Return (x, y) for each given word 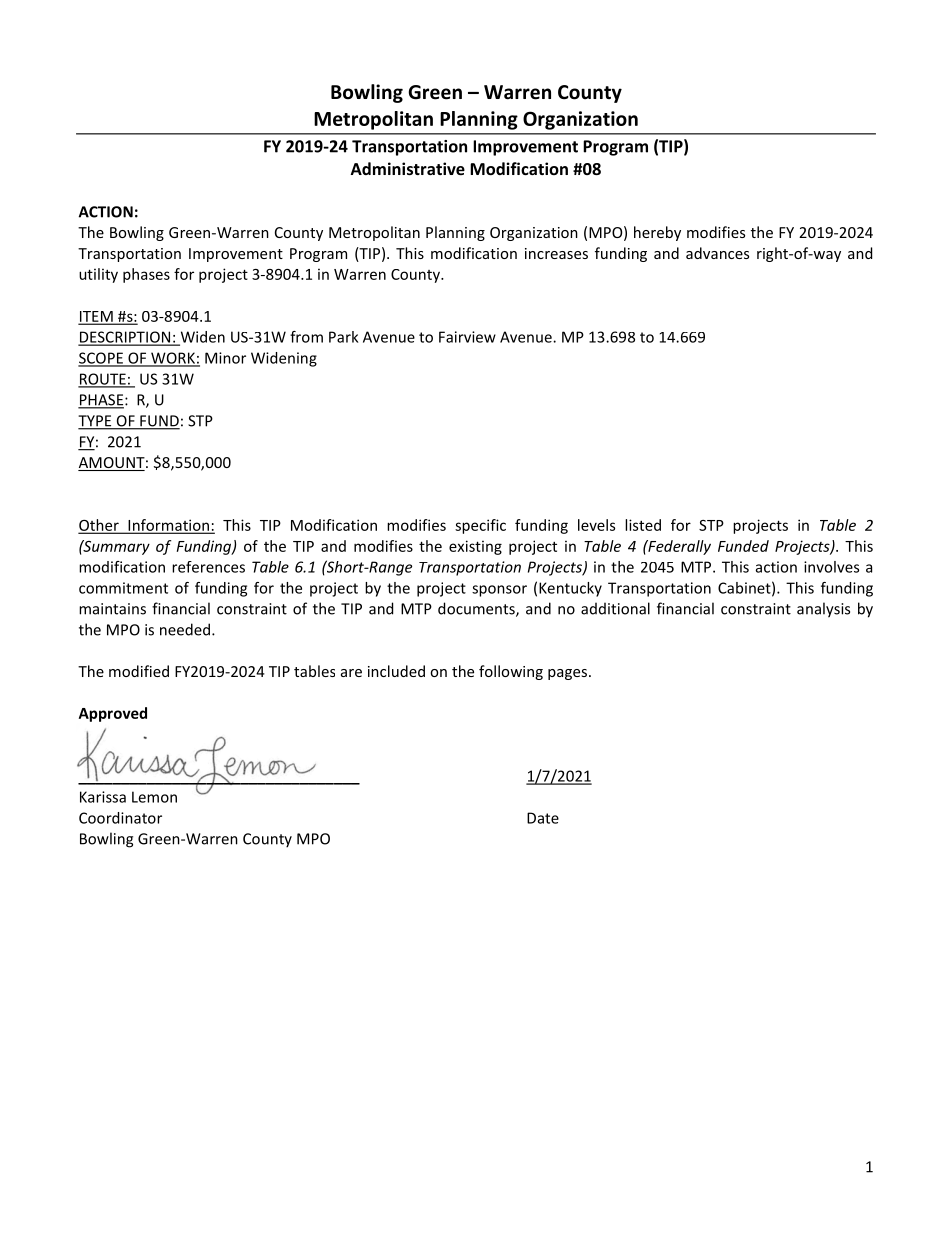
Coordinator (120, 818)
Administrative (408, 168)
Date (543, 818)
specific (480, 526)
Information (168, 526)
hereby (657, 233)
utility (98, 275)
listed (643, 525)
